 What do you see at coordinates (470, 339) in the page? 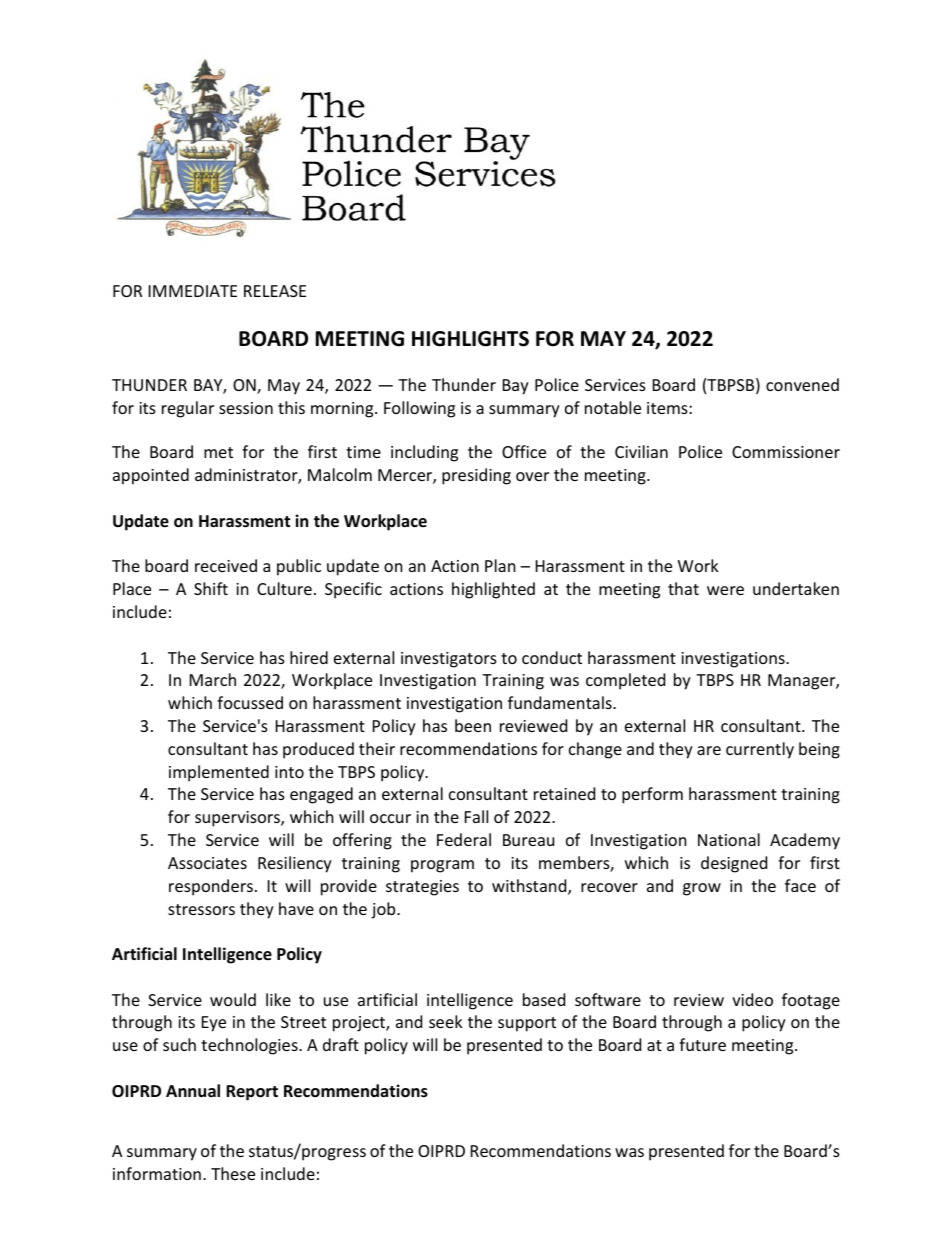
I see `HIGHLIGHTS` at bounding box center [470, 339].
